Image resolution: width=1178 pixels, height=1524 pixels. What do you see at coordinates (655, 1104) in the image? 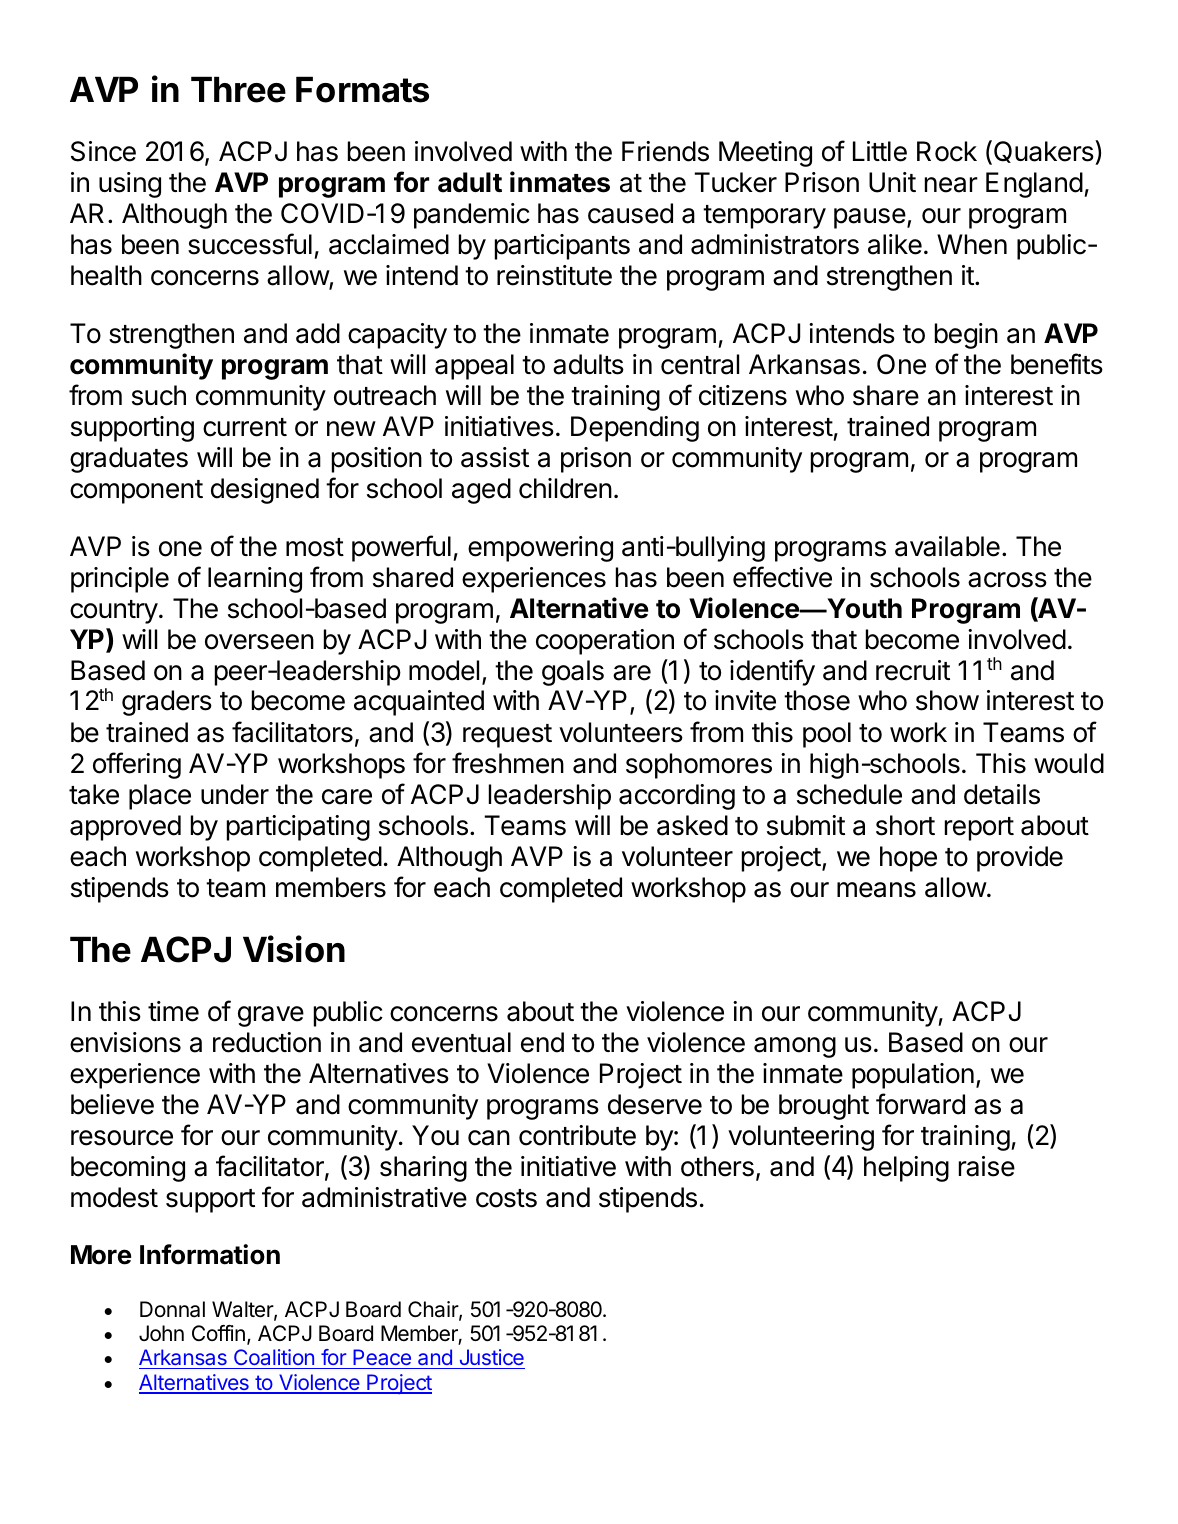
I see `deserve` at bounding box center [655, 1104].
